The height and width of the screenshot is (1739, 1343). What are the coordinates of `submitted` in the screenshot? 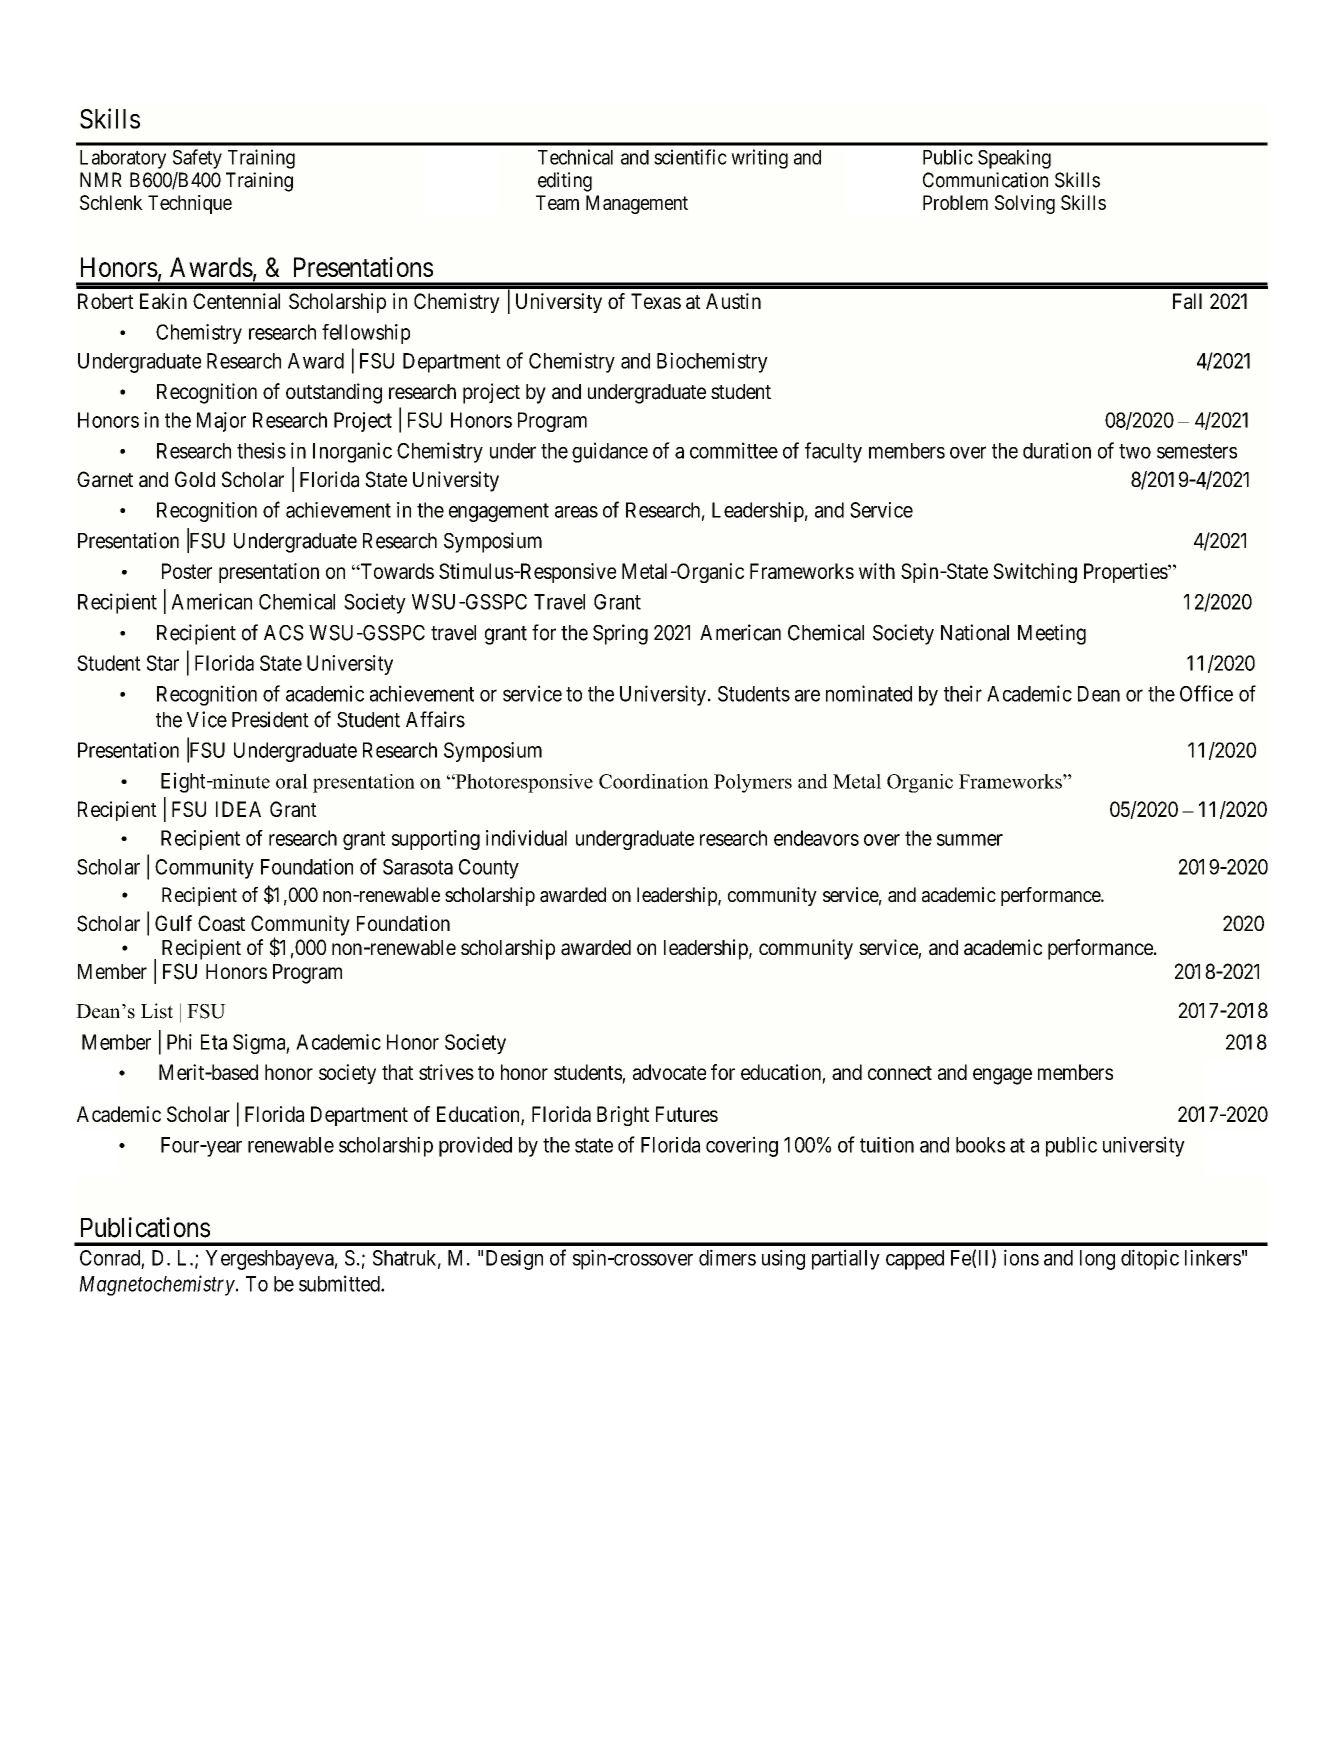 It's located at (340, 1283).
